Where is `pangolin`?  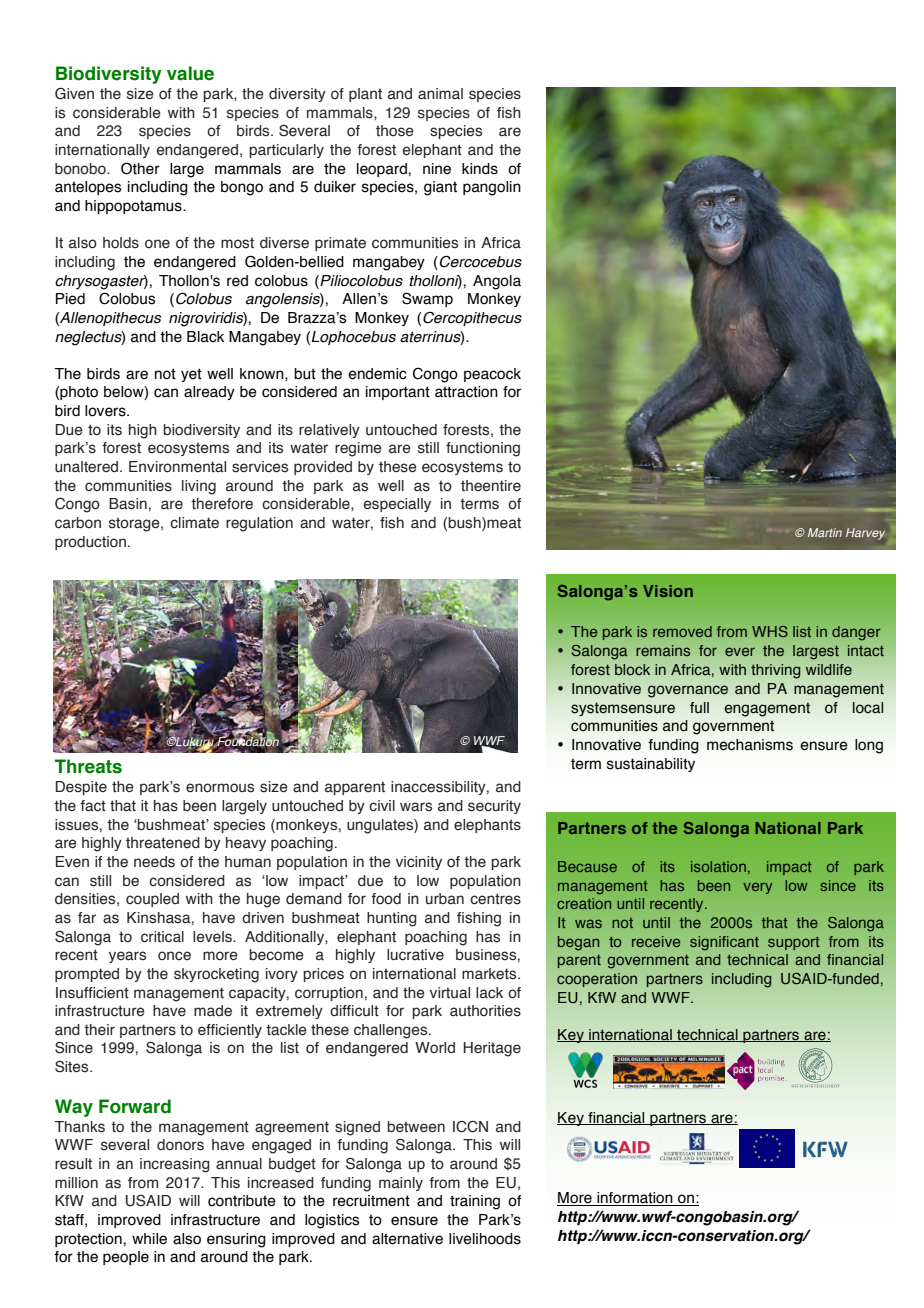 pangolin is located at coordinates (492, 188).
